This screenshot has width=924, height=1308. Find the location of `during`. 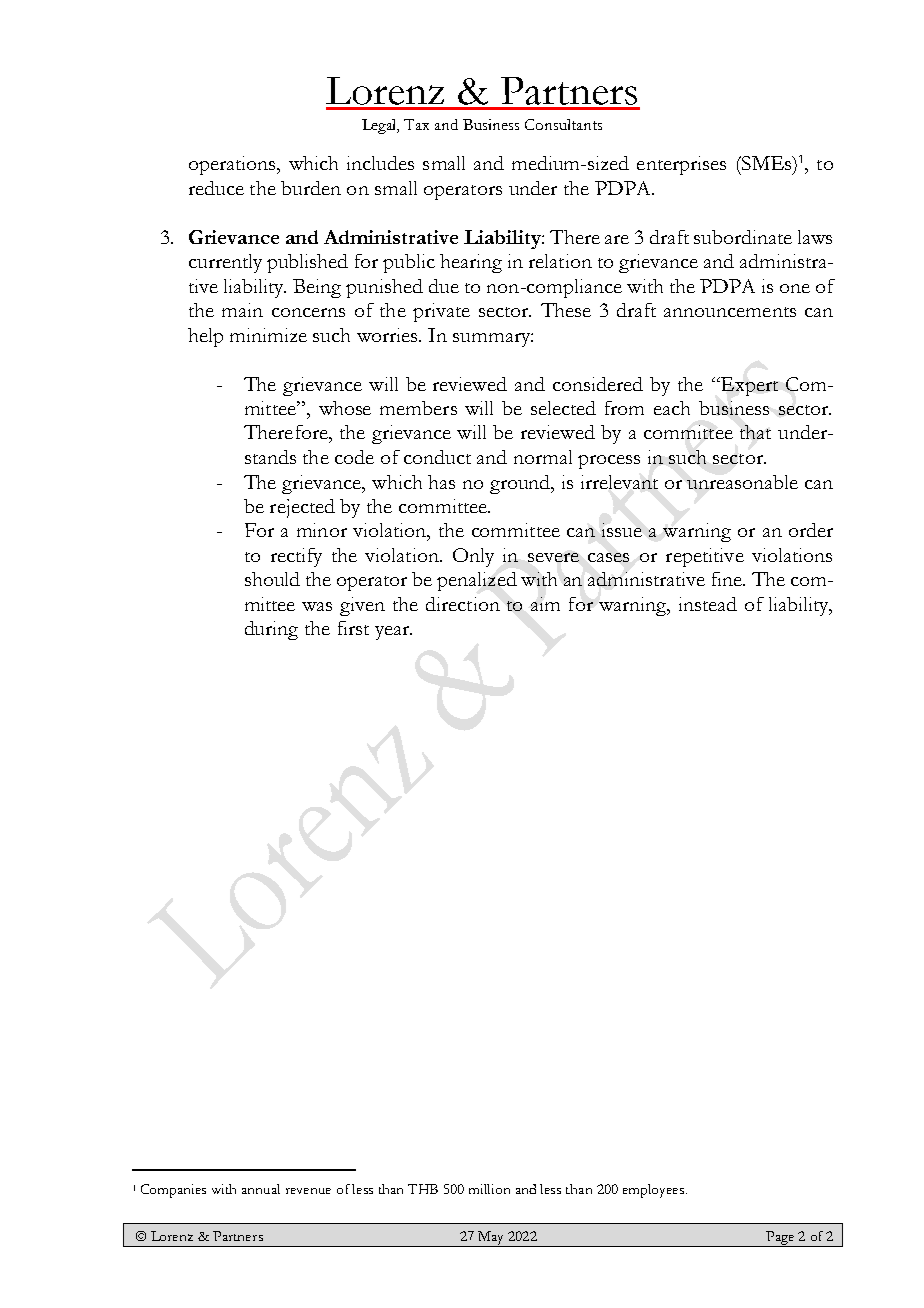

during is located at coordinates (271, 630).
